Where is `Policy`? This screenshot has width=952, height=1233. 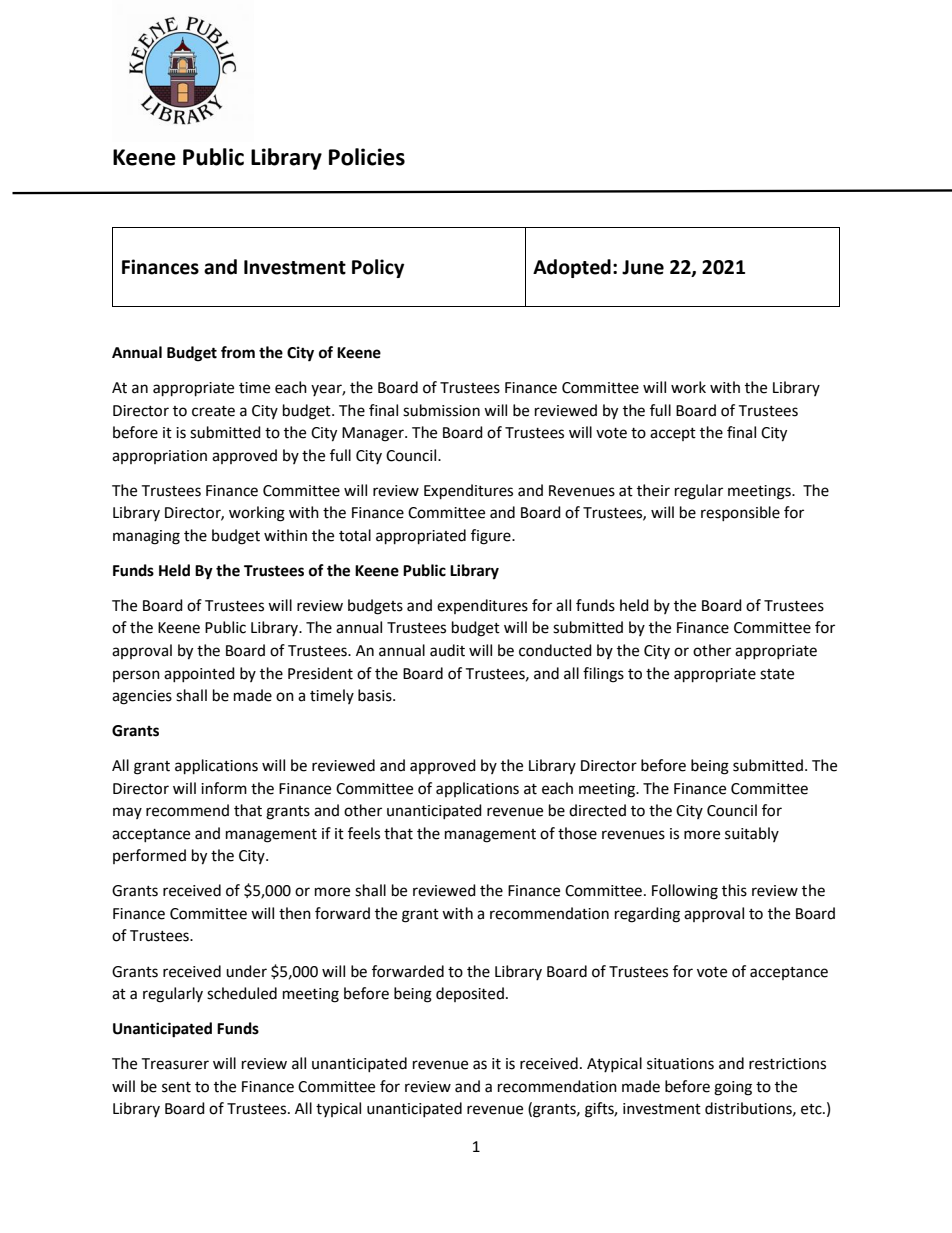
Policy is located at coordinates (378, 268).
